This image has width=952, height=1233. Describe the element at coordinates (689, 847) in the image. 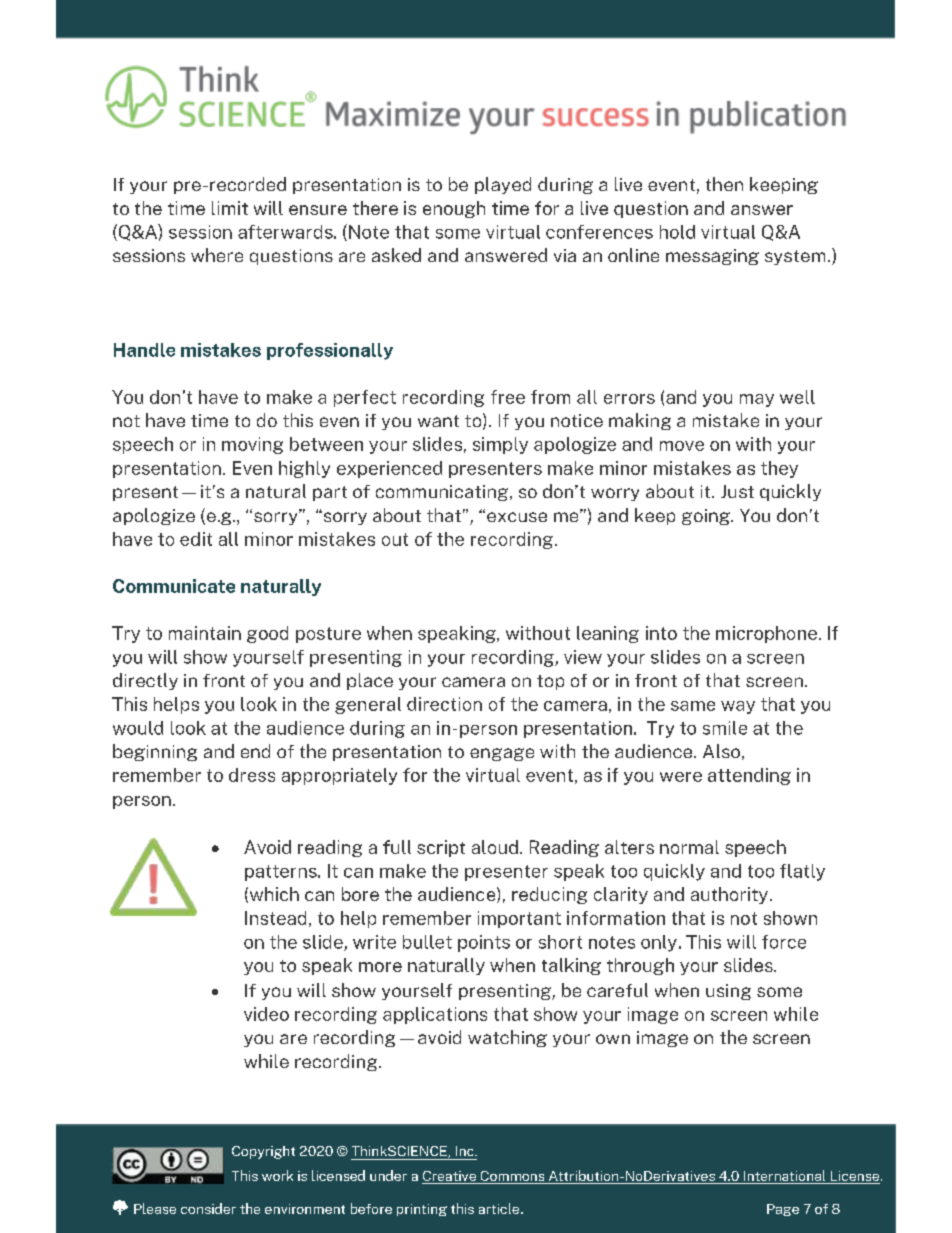

I see `normal` at that location.
